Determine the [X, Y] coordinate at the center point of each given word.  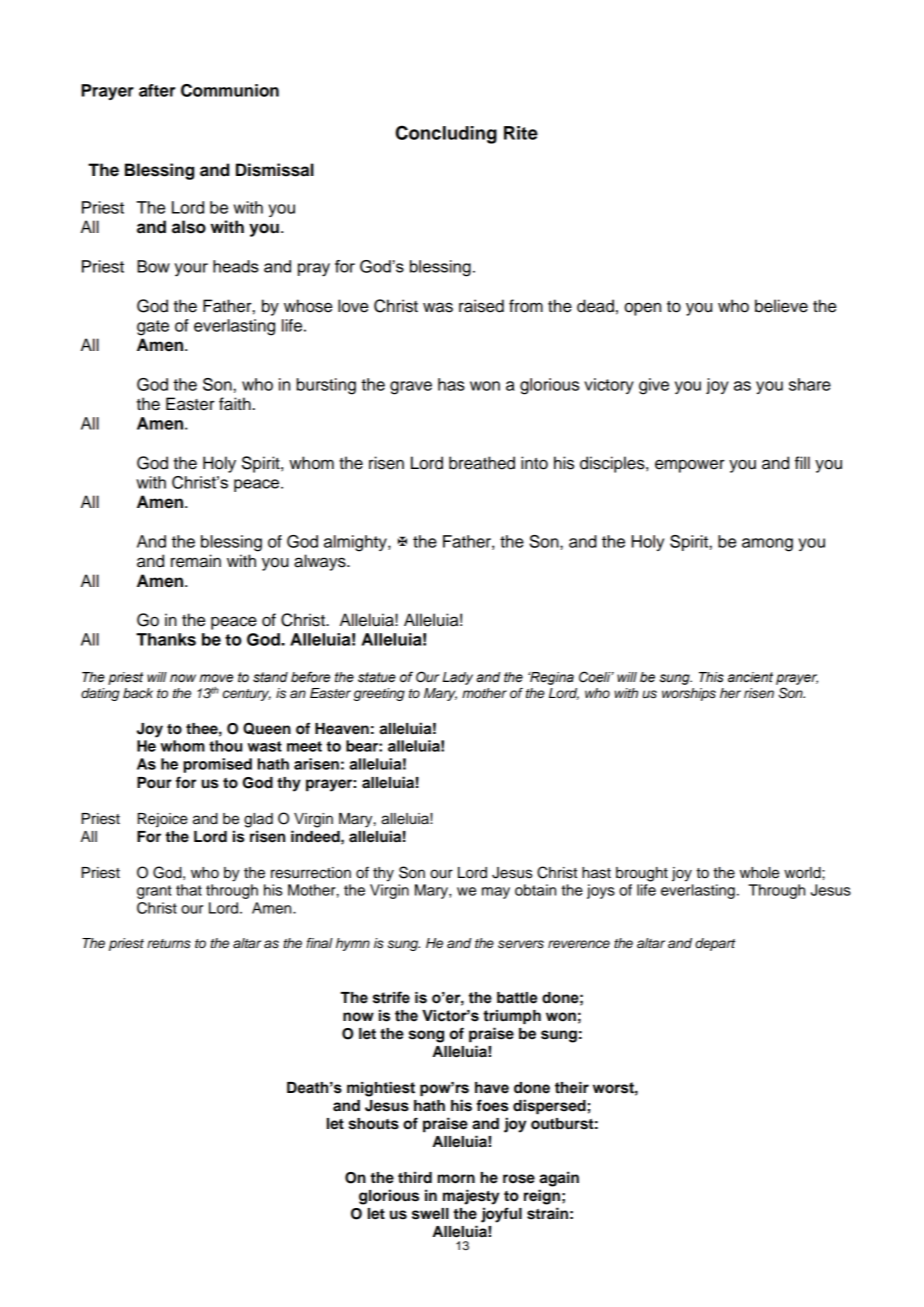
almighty [356, 543]
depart [715, 944]
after [157, 90]
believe [781, 306]
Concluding [446, 134]
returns [169, 944]
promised [217, 765]
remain [196, 561]
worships [689, 694]
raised [481, 306]
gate [153, 328]
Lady [457, 678]
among [767, 545]
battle [517, 998]
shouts [374, 1124]
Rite [521, 133]
